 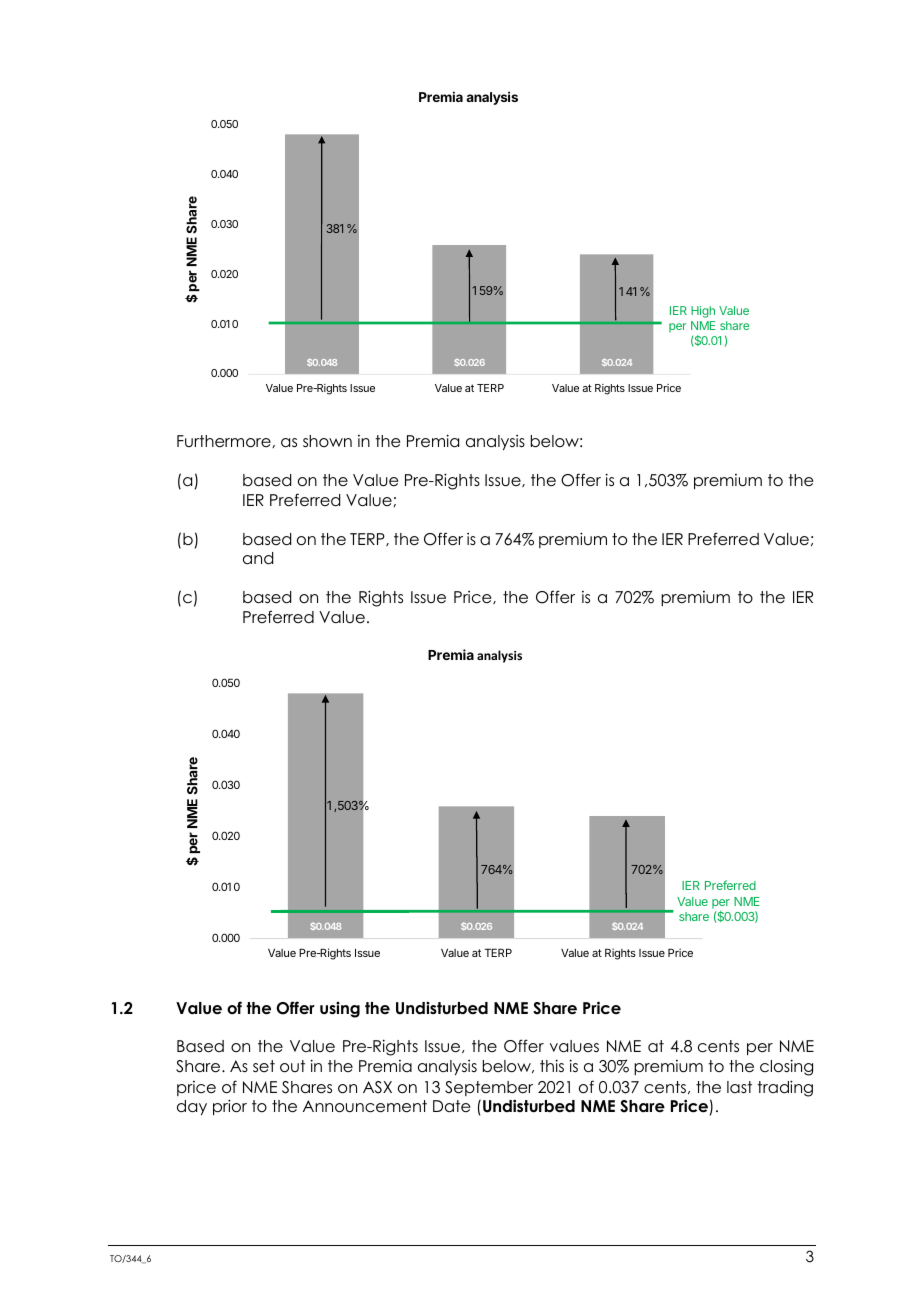 What do you see at coordinates (340, 1010) in the screenshot?
I see `using` at bounding box center [340, 1010].
